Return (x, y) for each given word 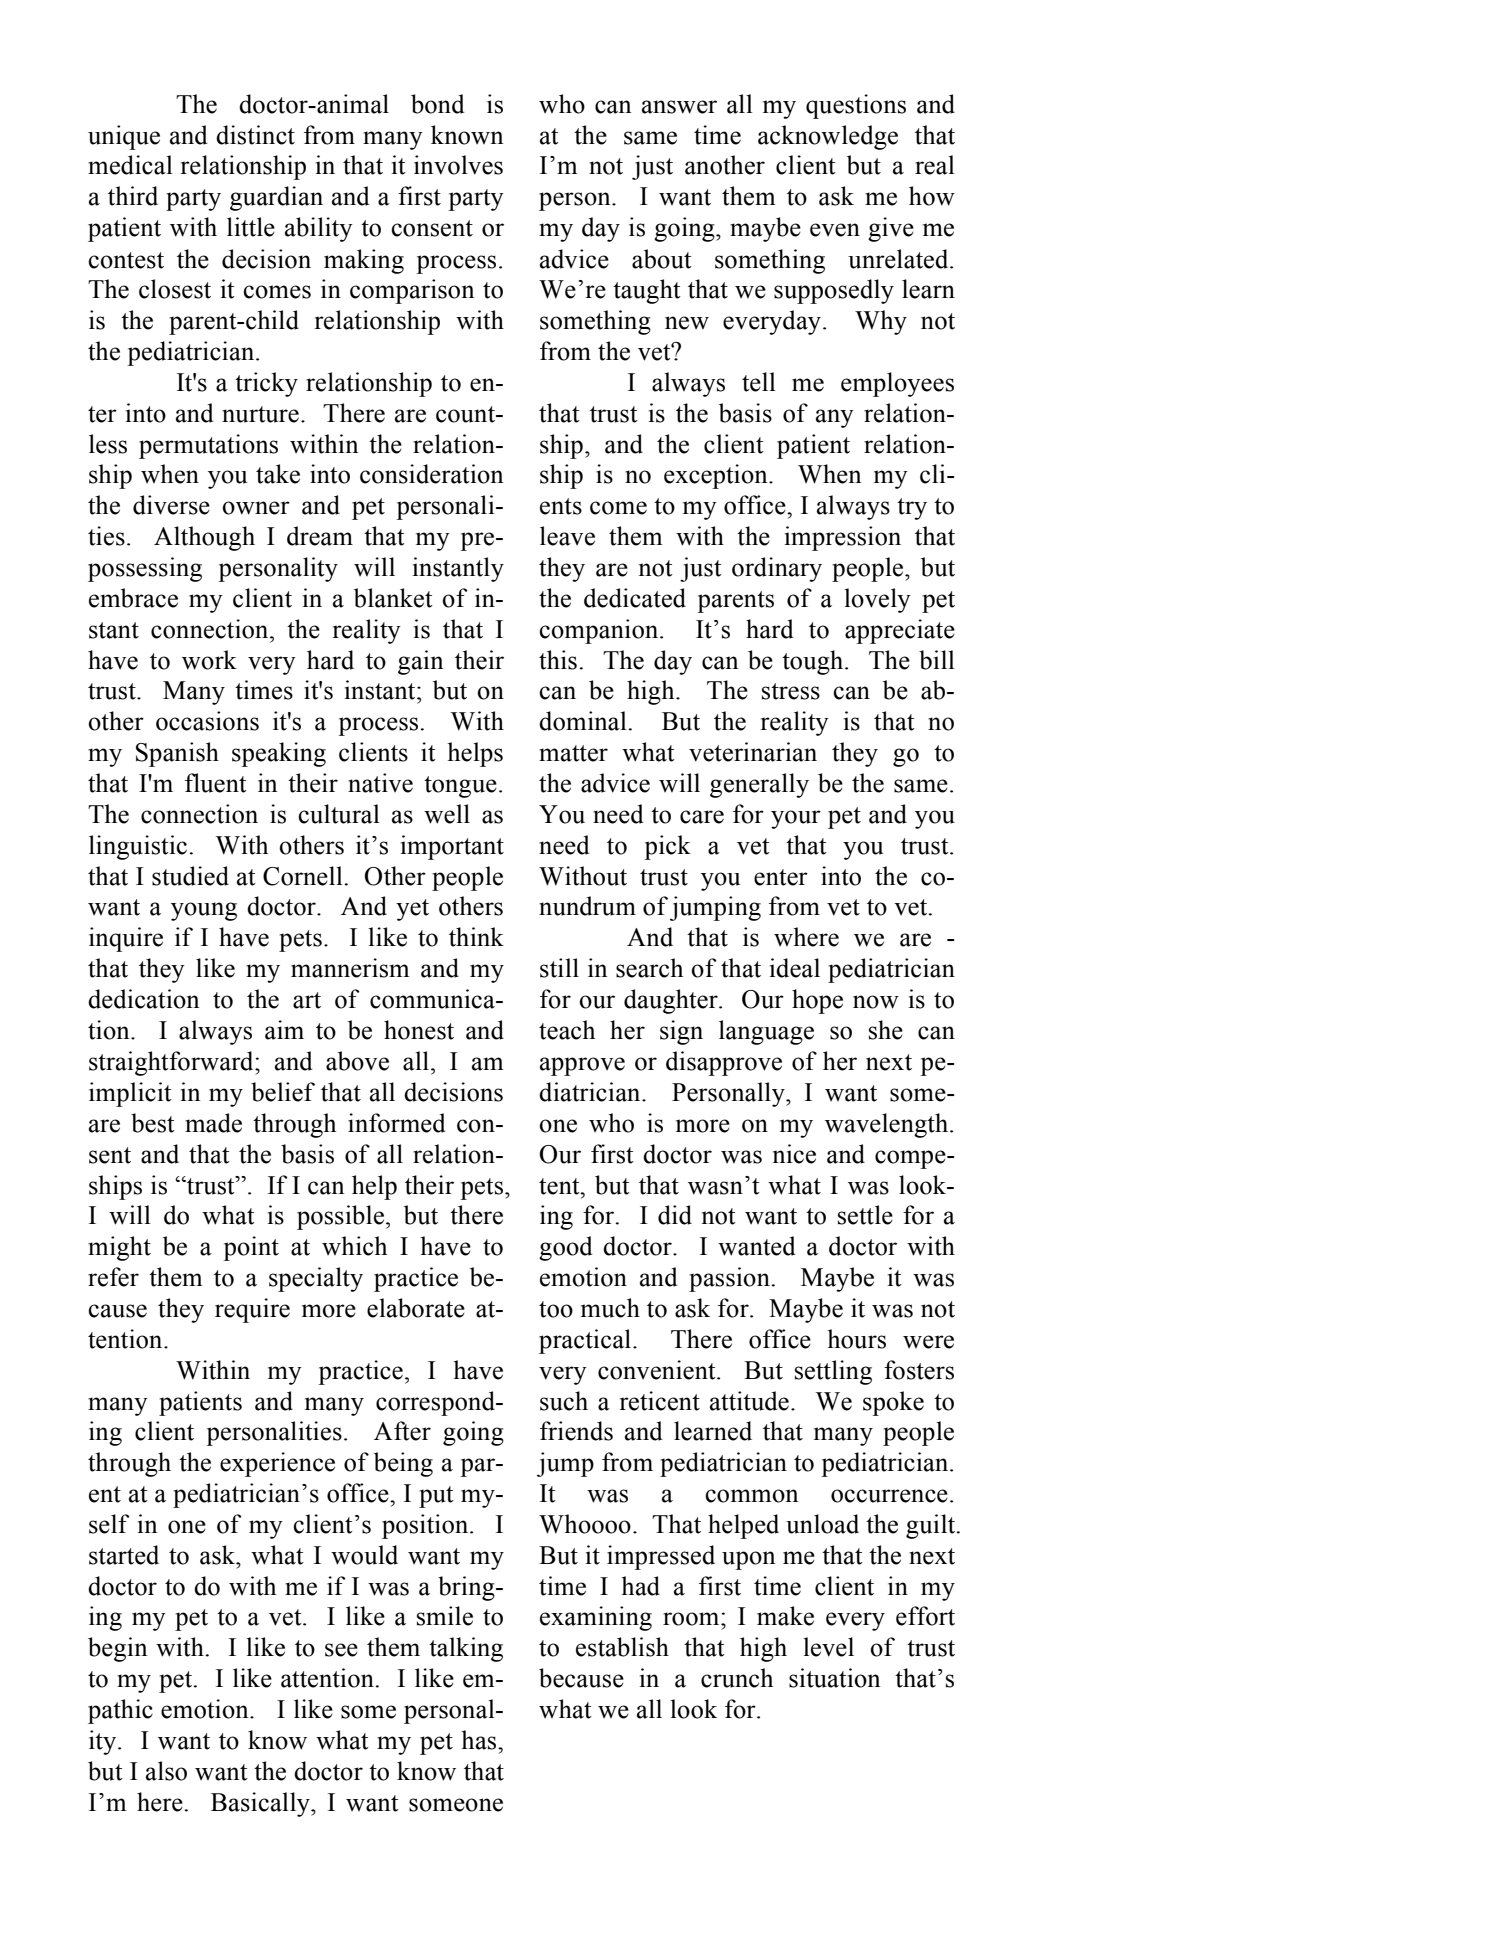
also (166, 1771)
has (480, 1740)
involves (458, 165)
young (204, 911)
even (835, 230)
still (559, 968)
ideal (795, 968)
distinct (255, 135)
